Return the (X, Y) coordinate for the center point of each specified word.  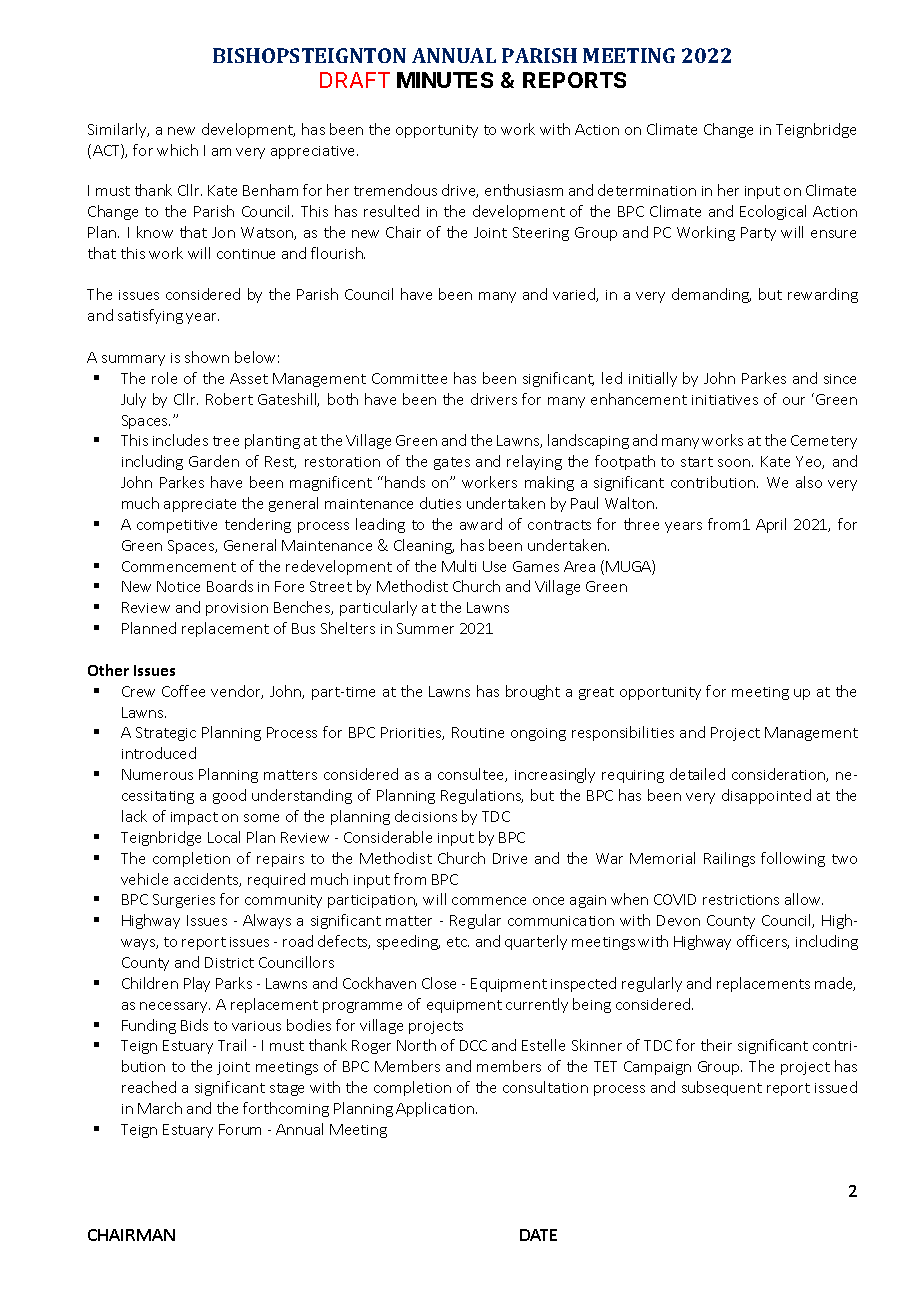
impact (194, 818)
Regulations (482, 796)
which (177, 150)
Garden (214, 461)
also (809, 482)
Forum (240, 1129)
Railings (729, 859)
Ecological (773, 212)
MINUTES (445, 80)
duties (440, 503)
